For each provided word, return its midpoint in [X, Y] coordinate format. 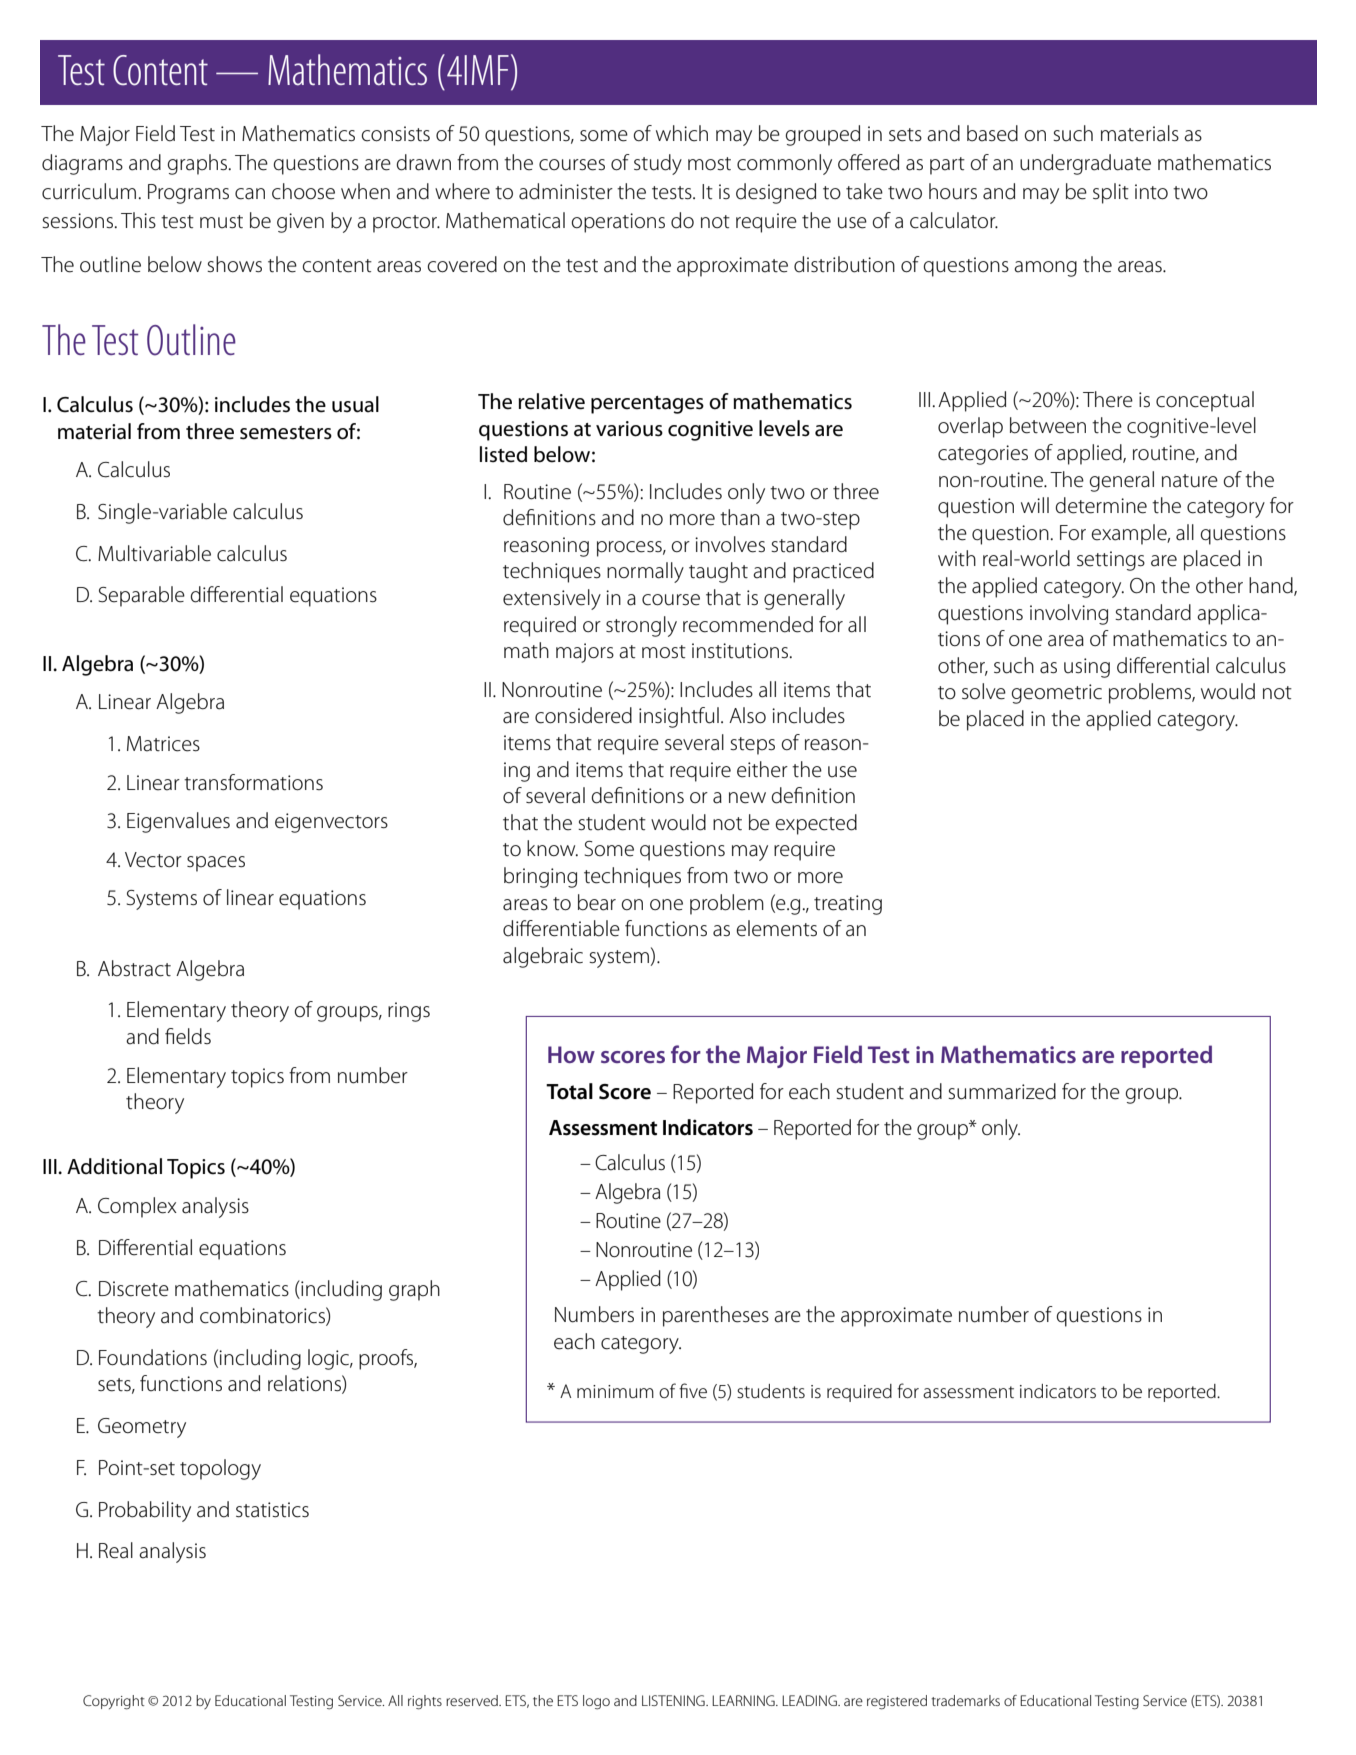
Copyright [114, 1702]
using [1087, 668]
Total [569, 1091]
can [250, 194]
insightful [679, 717]
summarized [1002, 1091]
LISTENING [674, 1700]
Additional [114, 1166]
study [658, 164]
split [1111, 193]
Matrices [163, 744]
